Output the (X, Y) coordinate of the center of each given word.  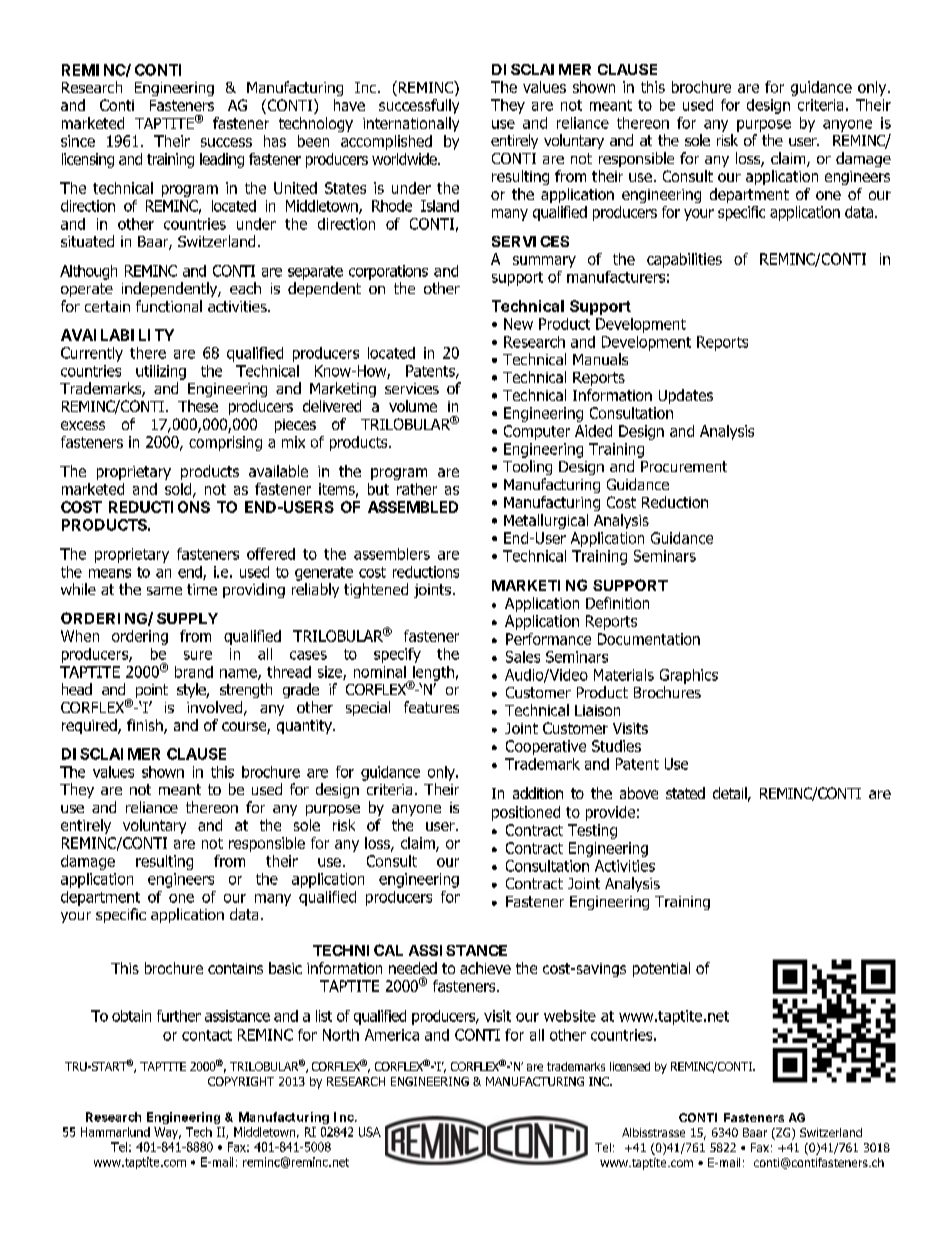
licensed (630, 1066)
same (164, 591)
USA (370, 1132)
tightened (376, 590)
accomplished (386, 142)
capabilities (684, 260)
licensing (88, 160)
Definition (617, 603)
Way (167, 1133)
